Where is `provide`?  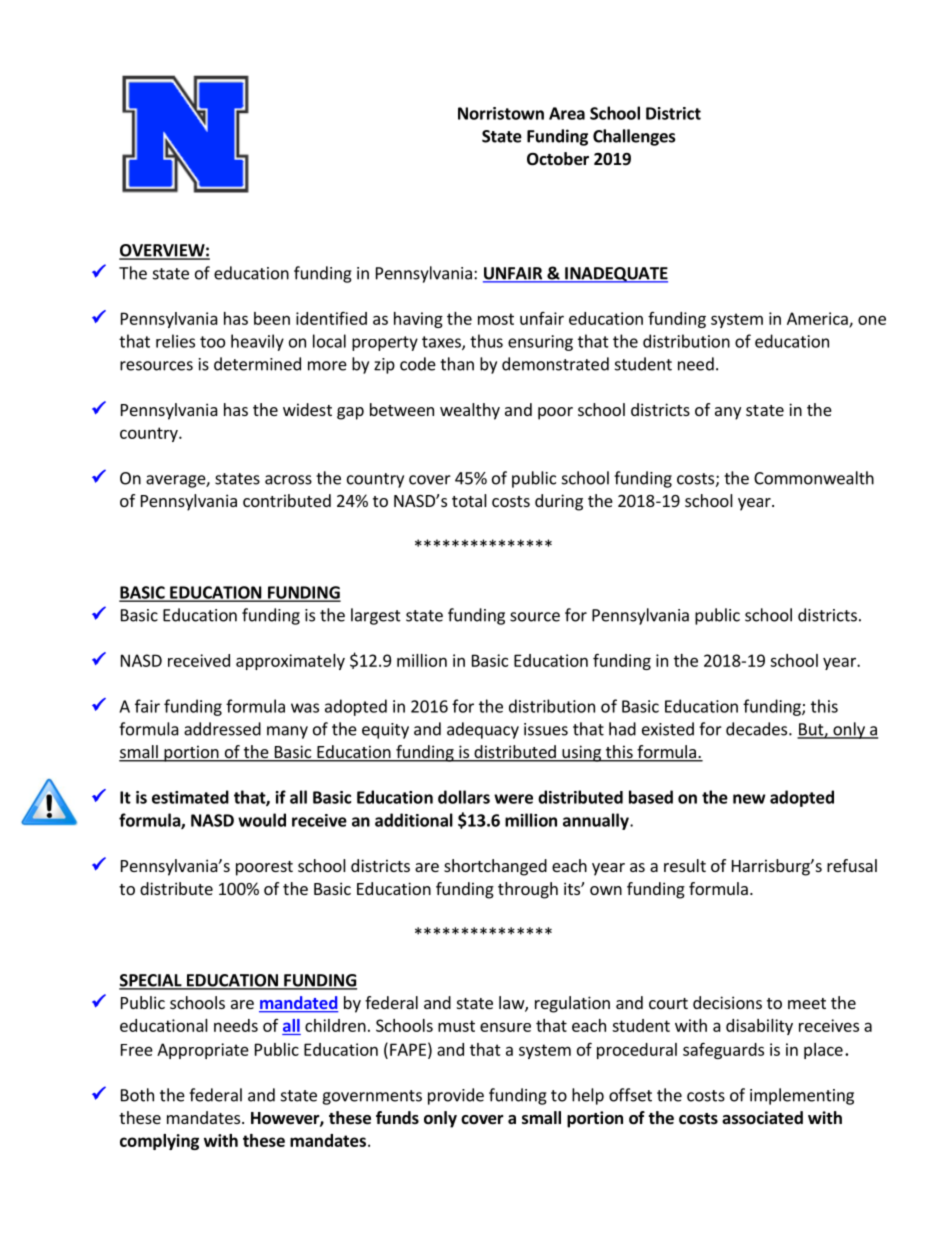 provide is located at coordinates (456, 1096).
